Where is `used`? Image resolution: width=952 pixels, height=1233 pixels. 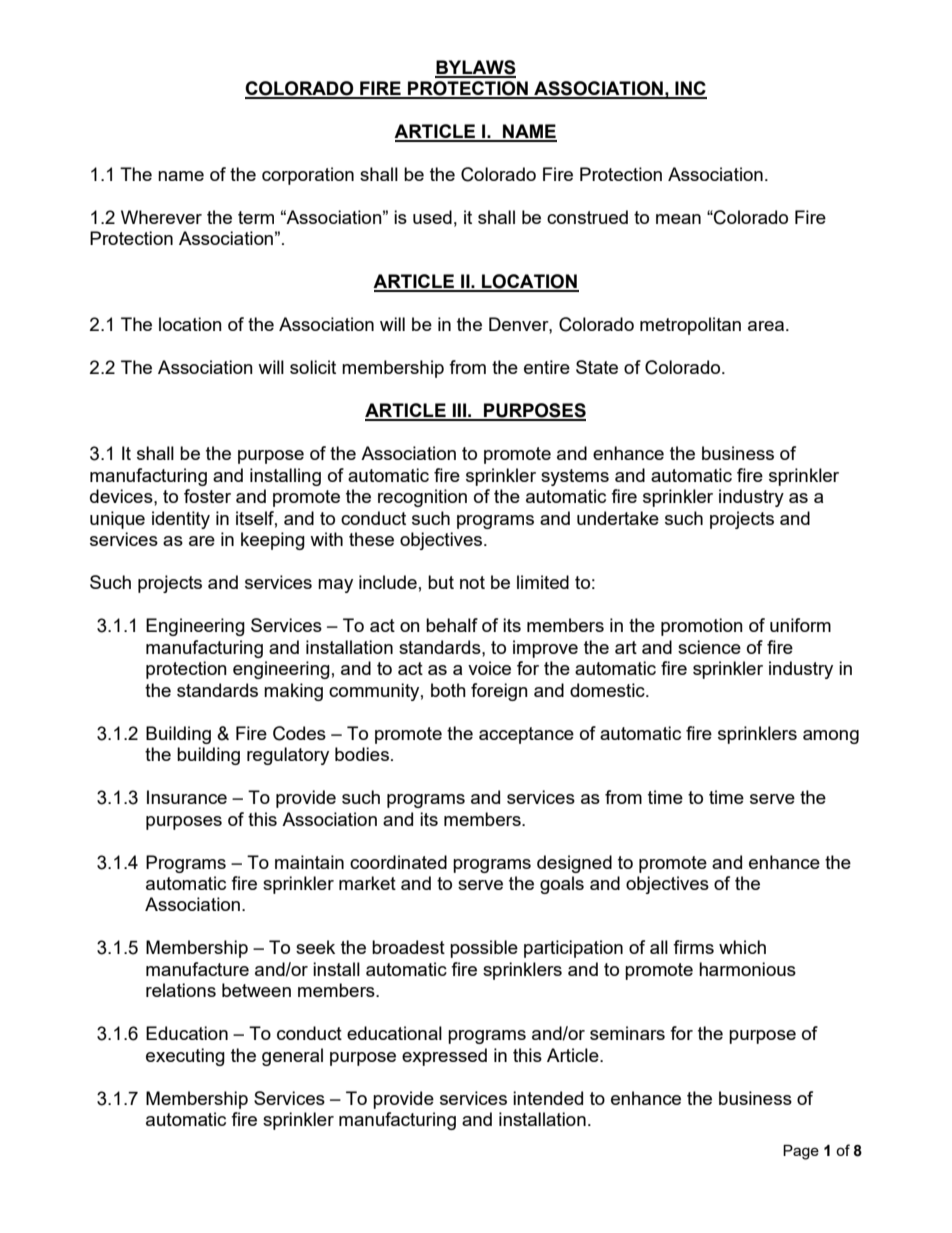
used is located at coordinates (432, 217).
